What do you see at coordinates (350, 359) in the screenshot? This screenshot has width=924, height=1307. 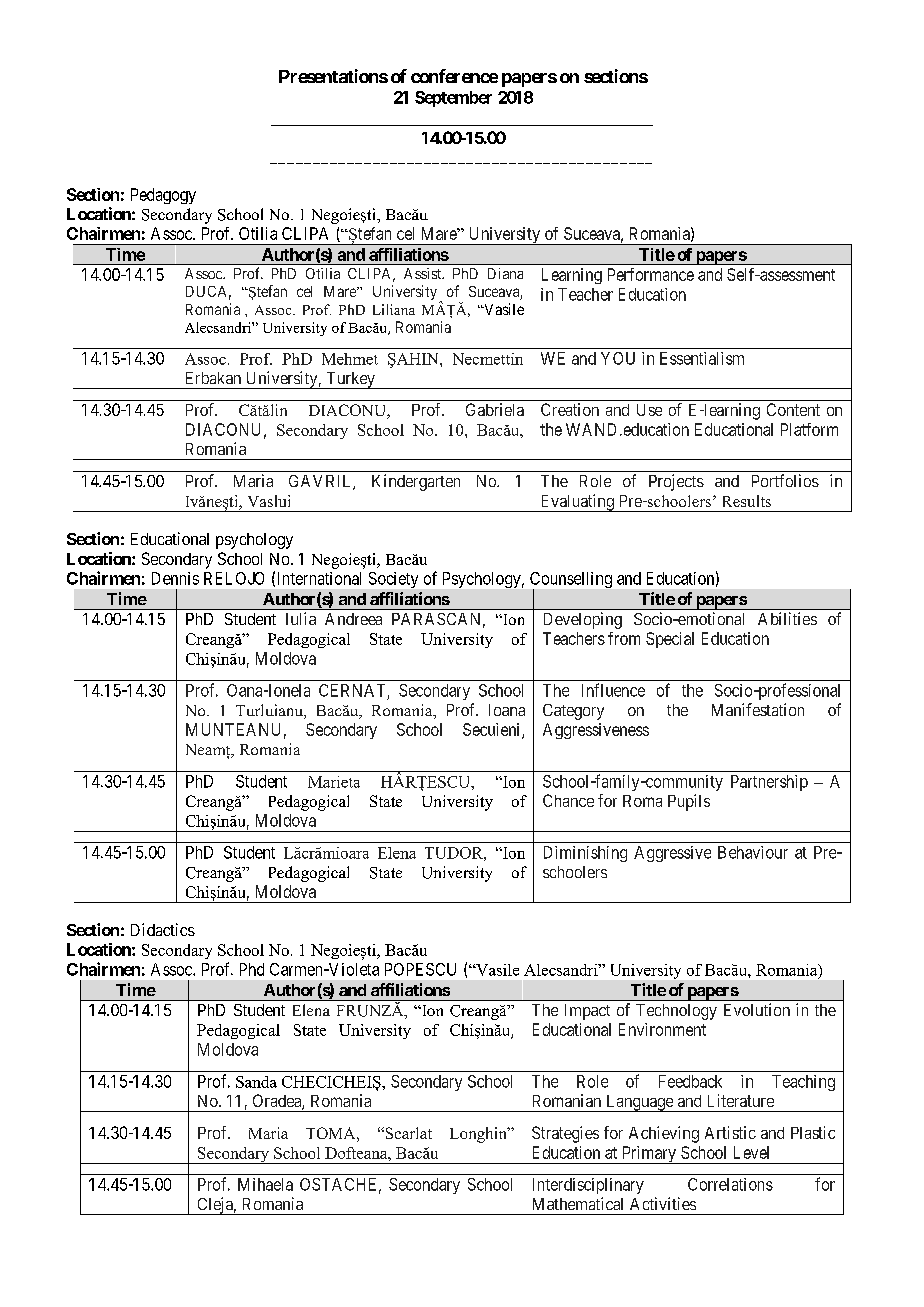 I see `Mehmet` at bounding box center [350, 359].
